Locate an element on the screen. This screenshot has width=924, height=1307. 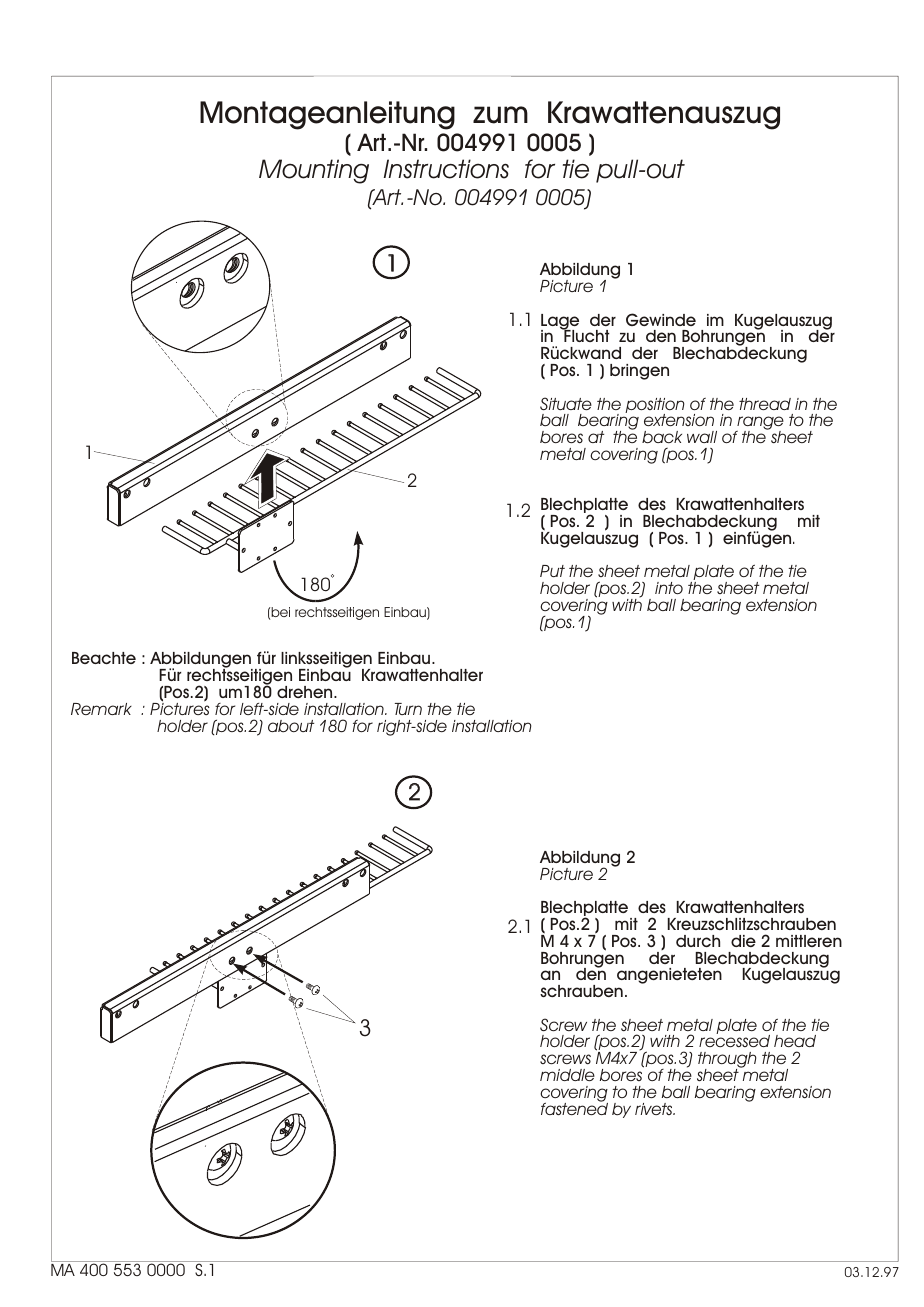
into is located at coordinates (669, 588).
